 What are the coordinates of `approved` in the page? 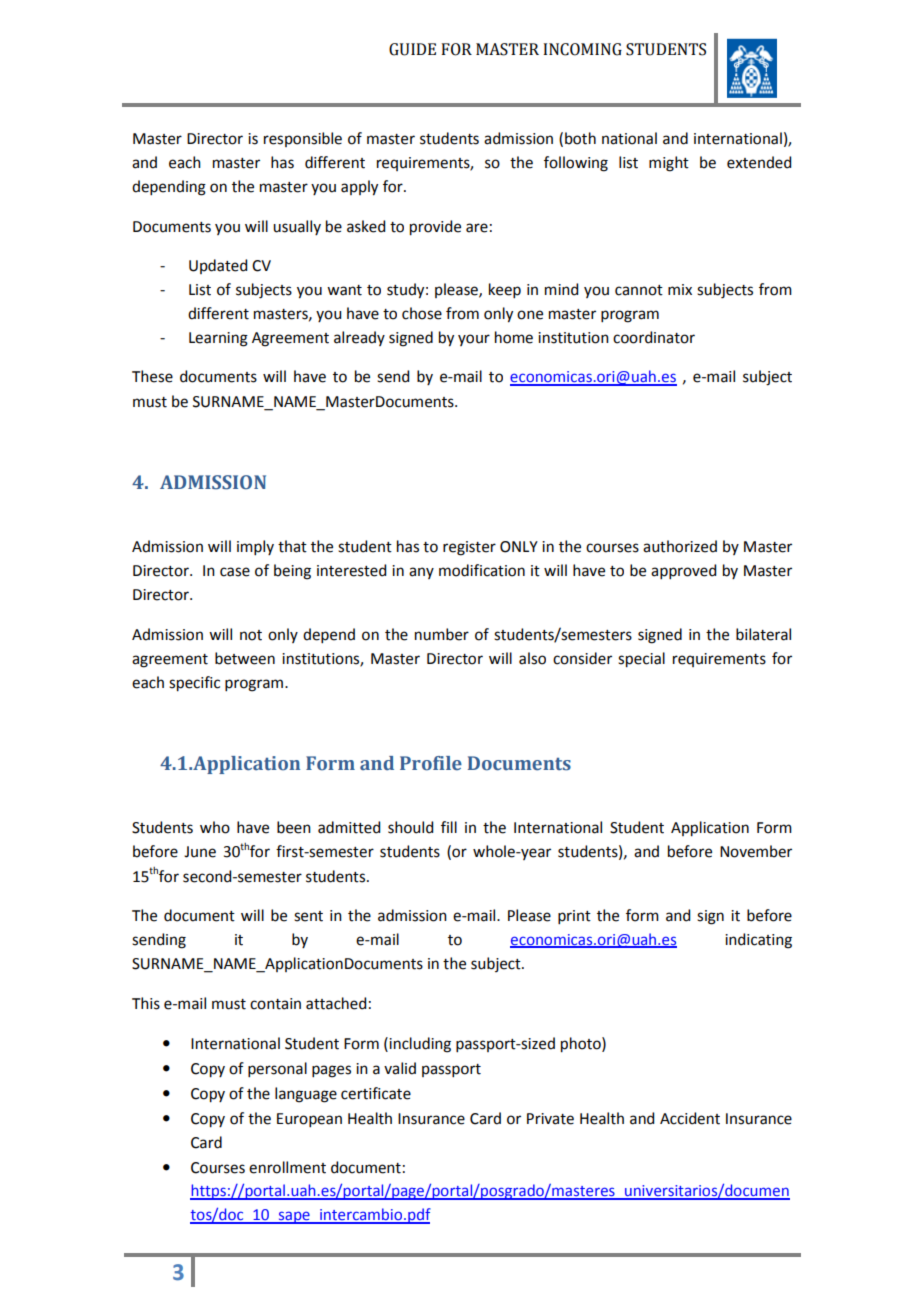 It's located at (683, 571).
